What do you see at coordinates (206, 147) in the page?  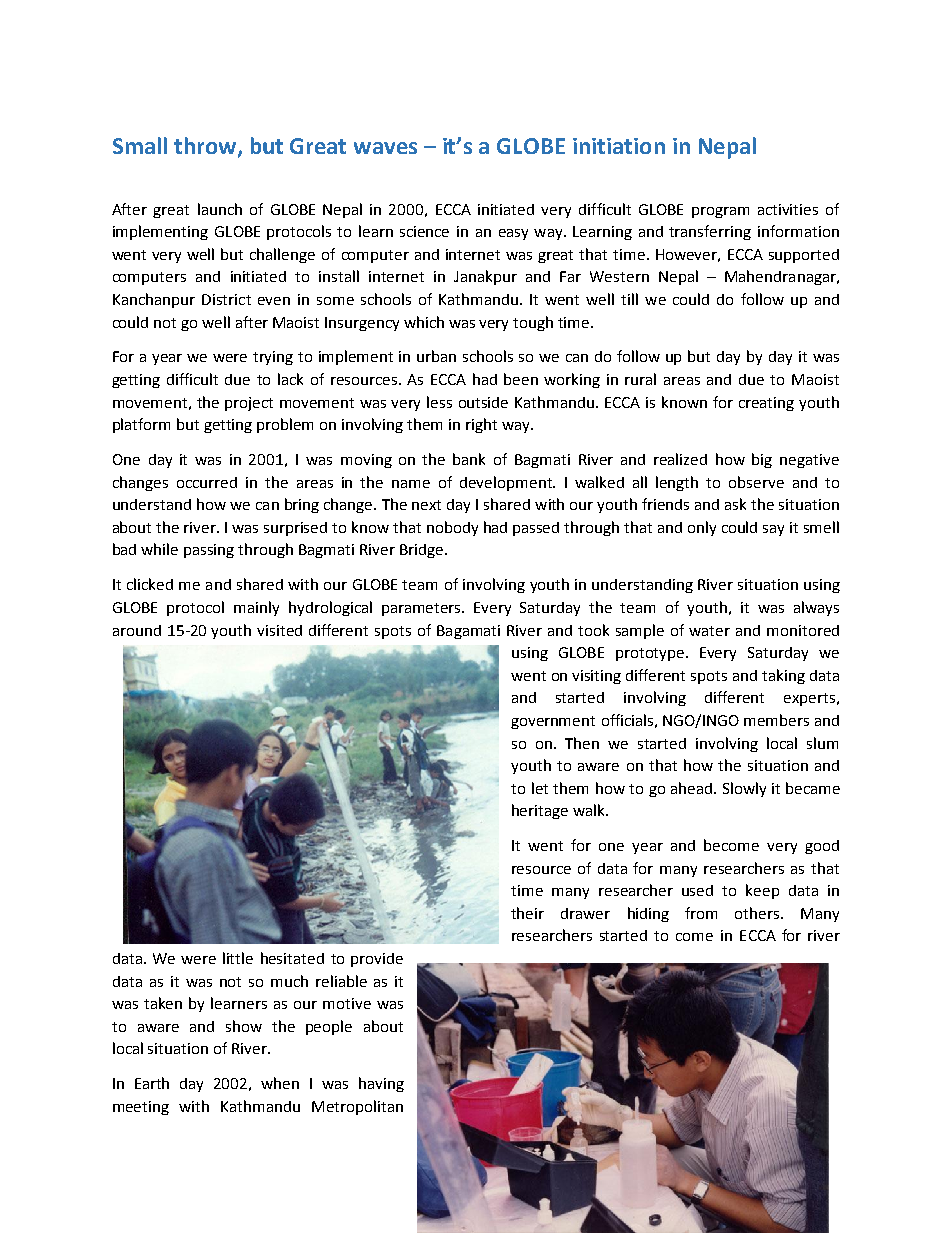 I see `throw` at bounding box center [206, 147].
